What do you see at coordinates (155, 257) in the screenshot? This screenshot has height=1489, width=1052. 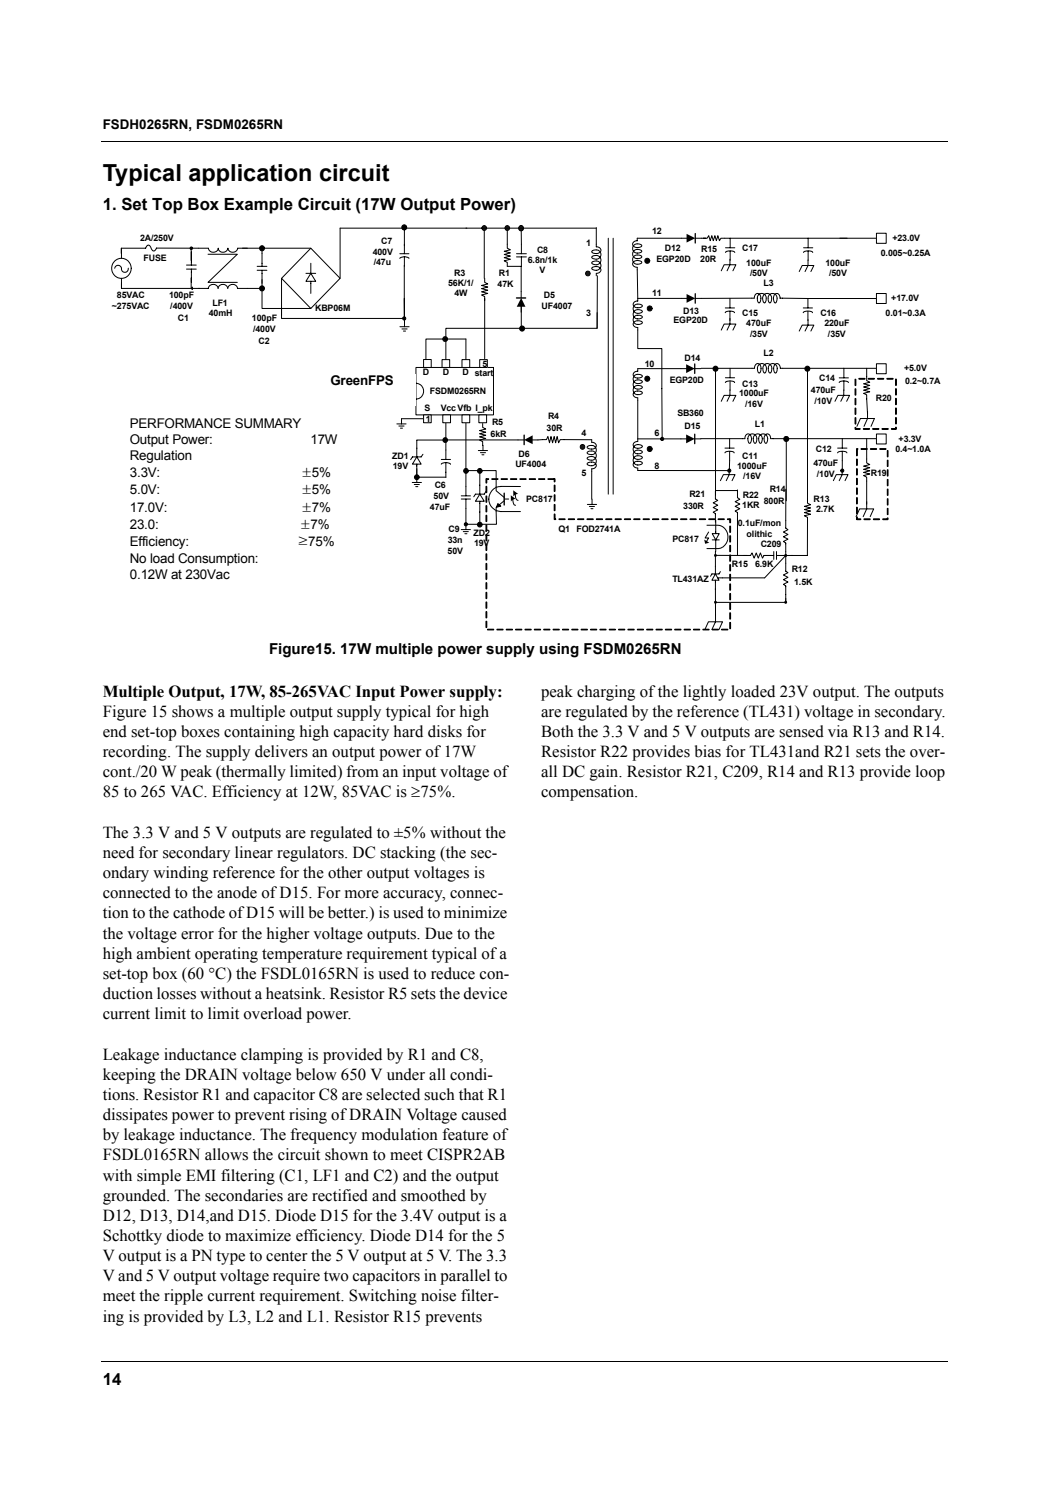 I see `FUSE` at bounding box center [155, 257].
